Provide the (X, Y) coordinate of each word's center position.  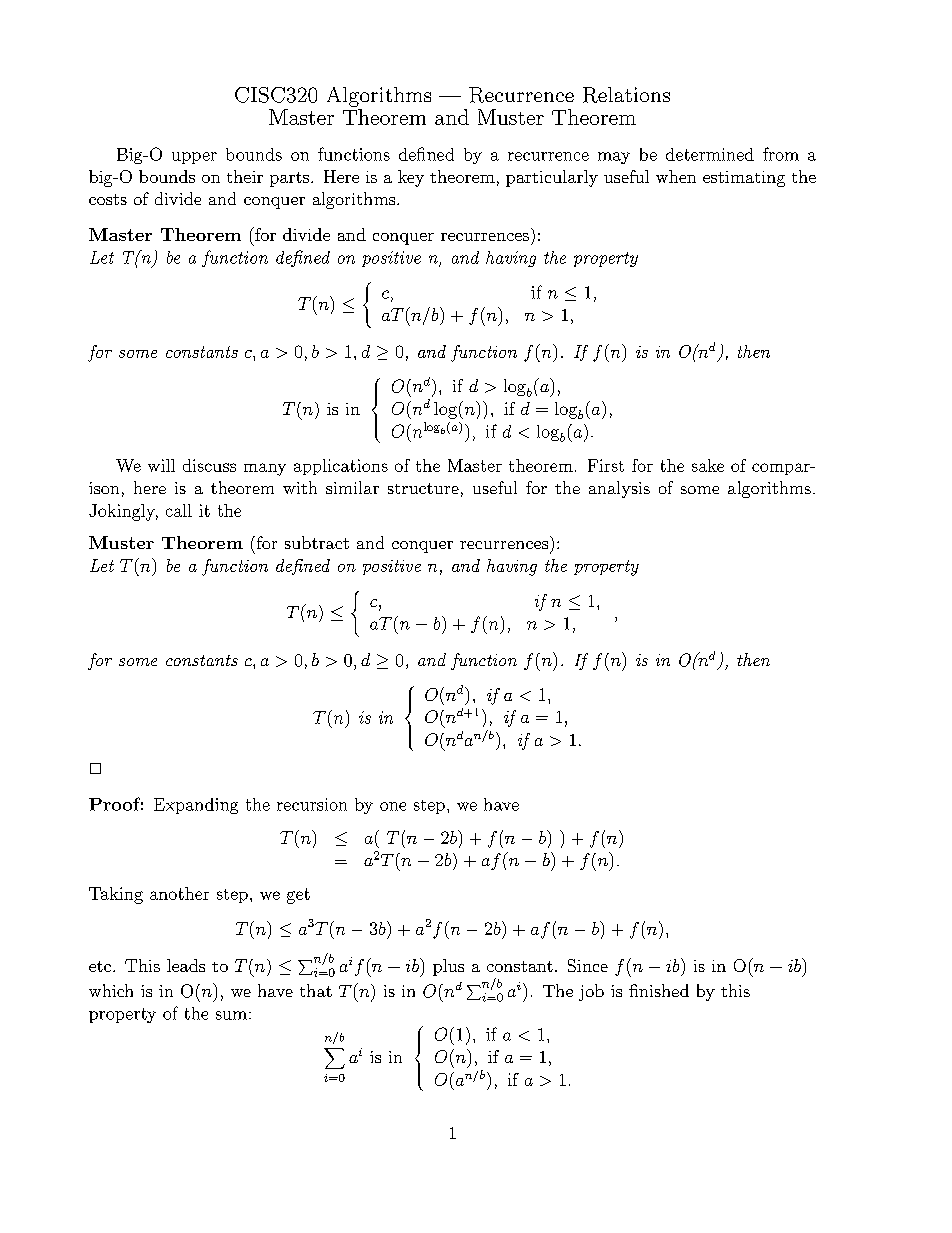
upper (194, 158)
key (411, 178)
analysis (619, 489)
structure (423, 488)
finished (659, 990)
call (179, 510)
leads (186, 965)
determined (710, 154)
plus (448, 967)
